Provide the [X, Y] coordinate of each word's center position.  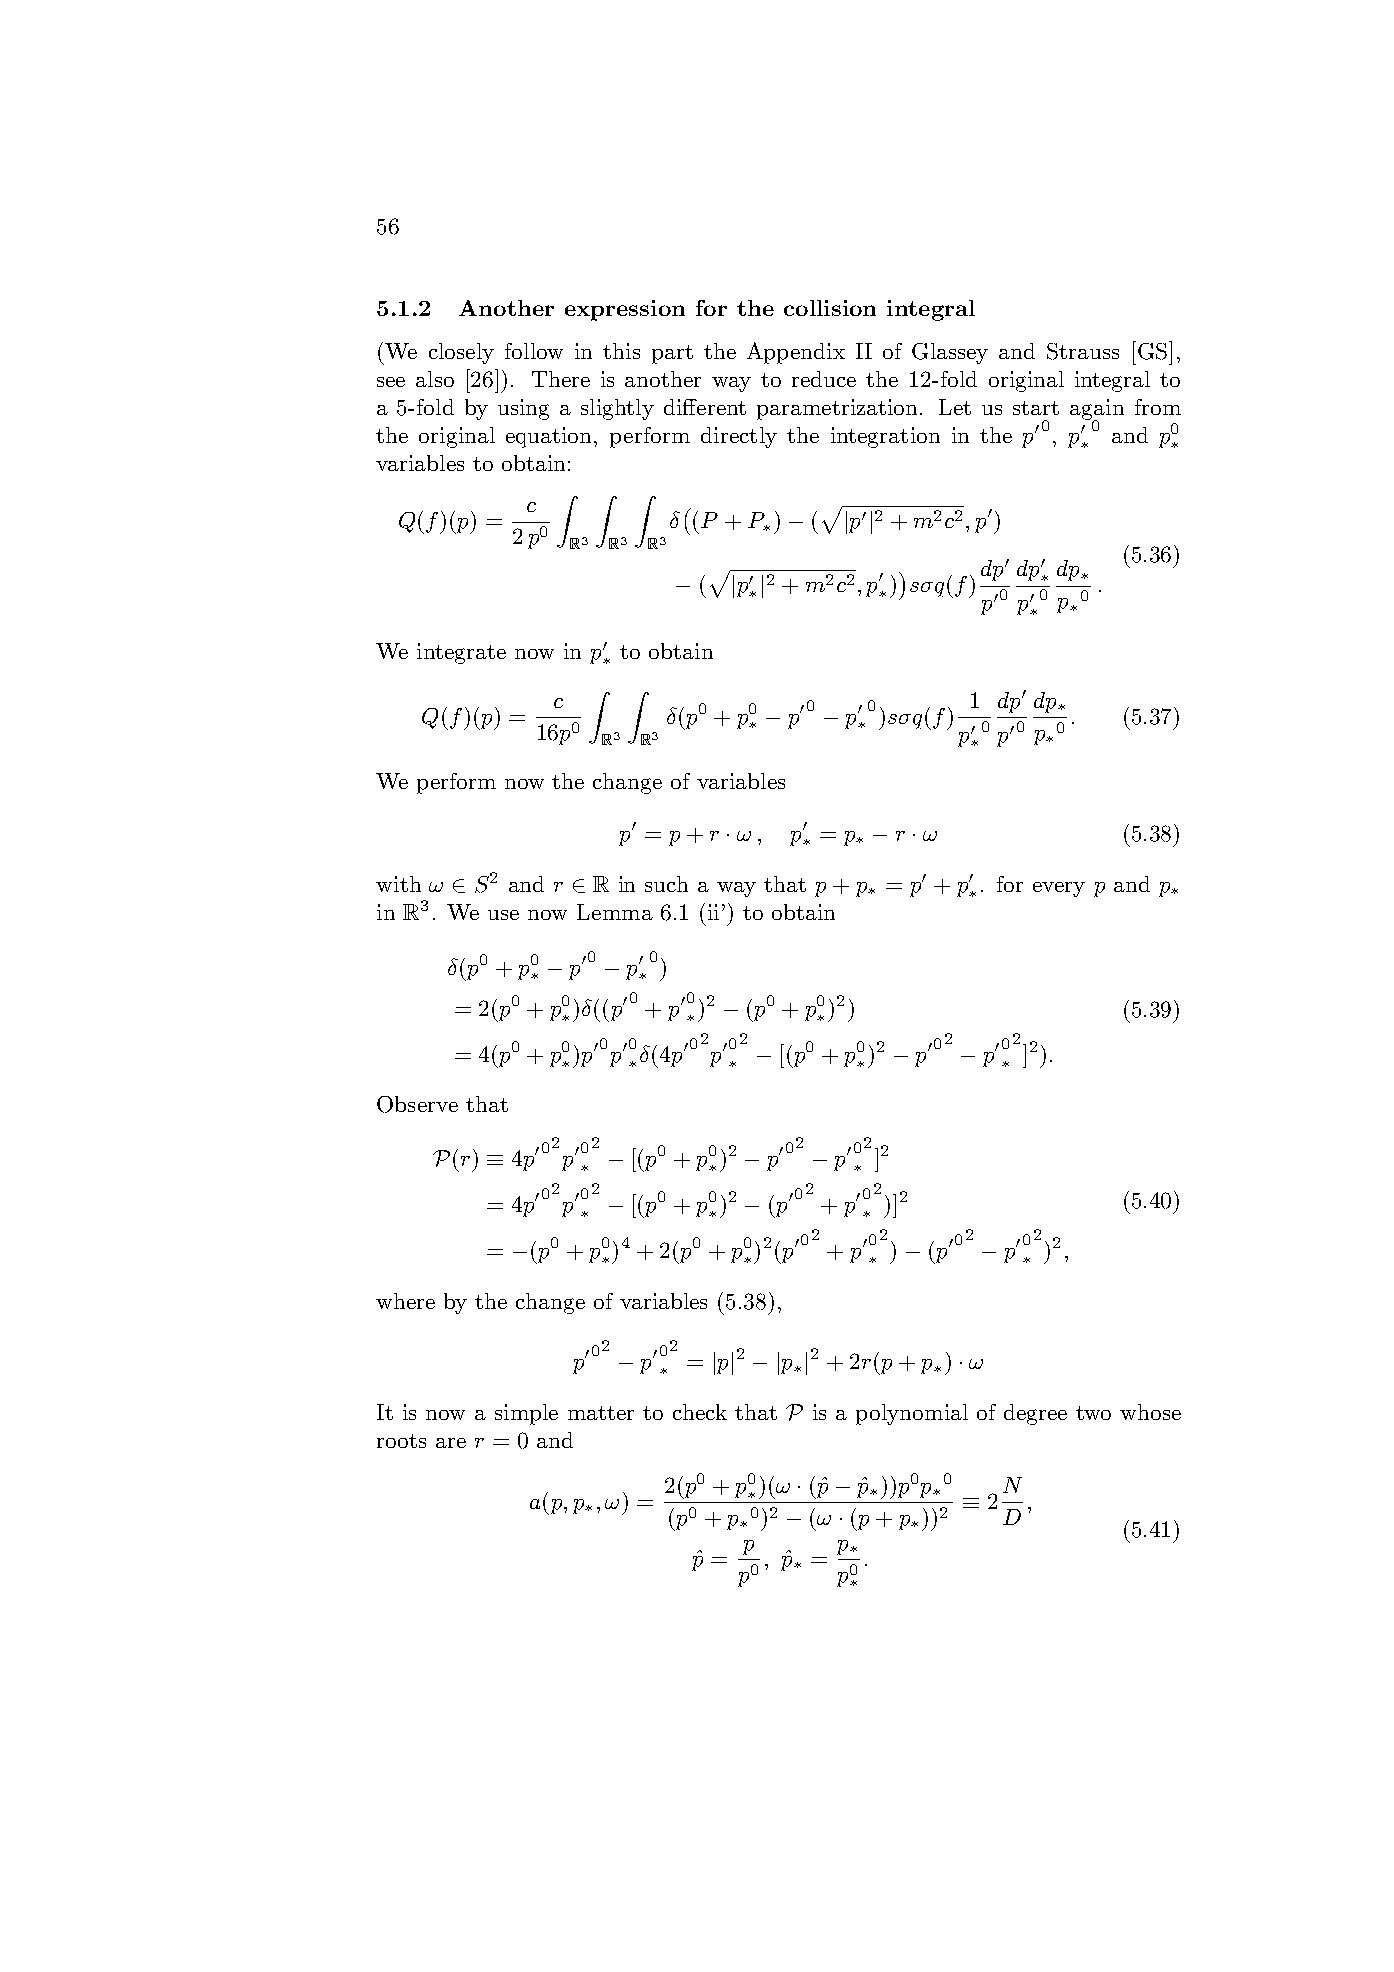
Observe [417, 1104]
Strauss [1083, 351]
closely [461, 353]
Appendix [796, 353]
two [1093, 1413]
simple [526, 1414]
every [1059, 889]
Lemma [615, 912]
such [666, 884]
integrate [461, 653]
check [700, 1412]
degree [1035, 1414]
